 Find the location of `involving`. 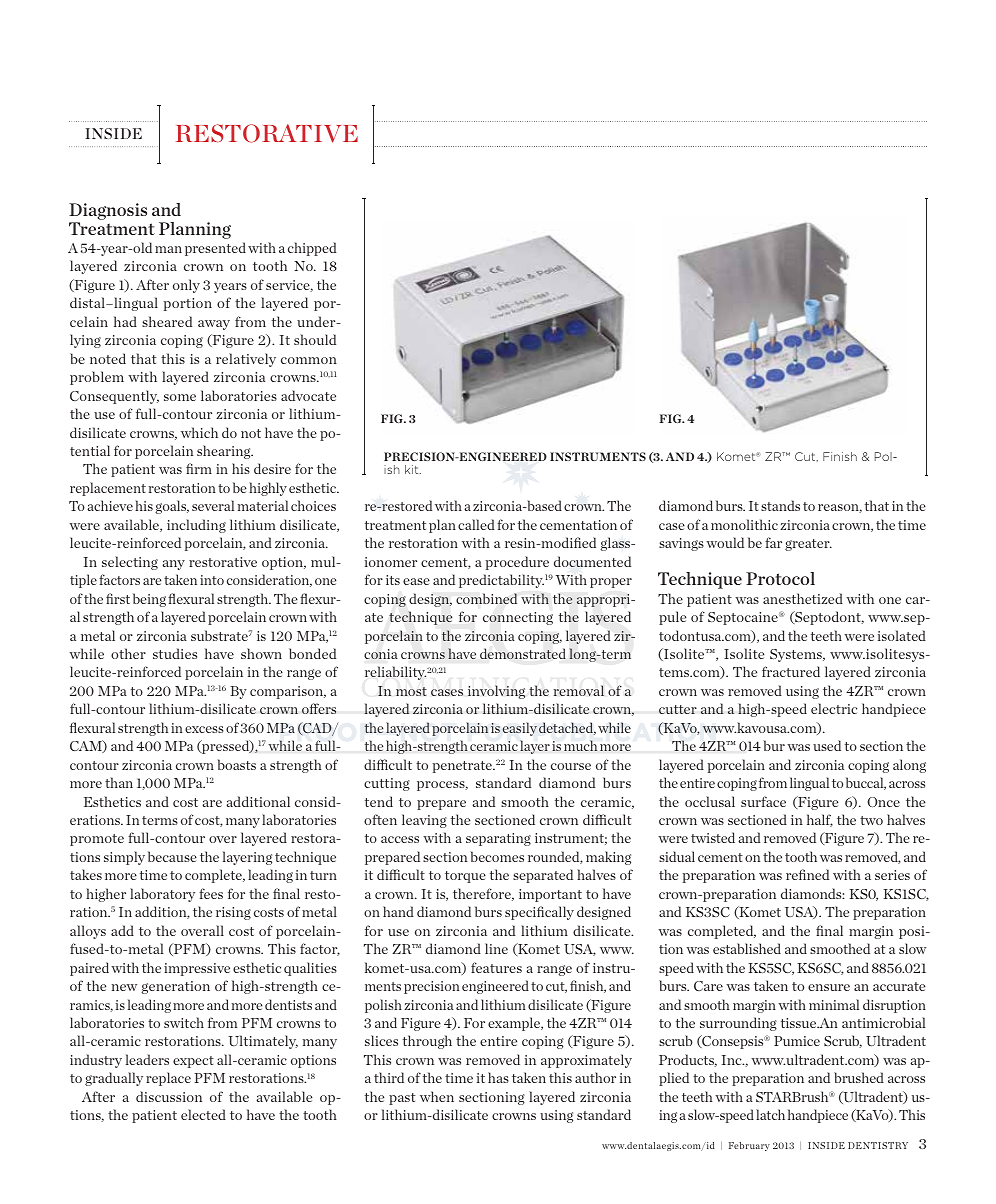

involving is located at coordinates (496, 692).
